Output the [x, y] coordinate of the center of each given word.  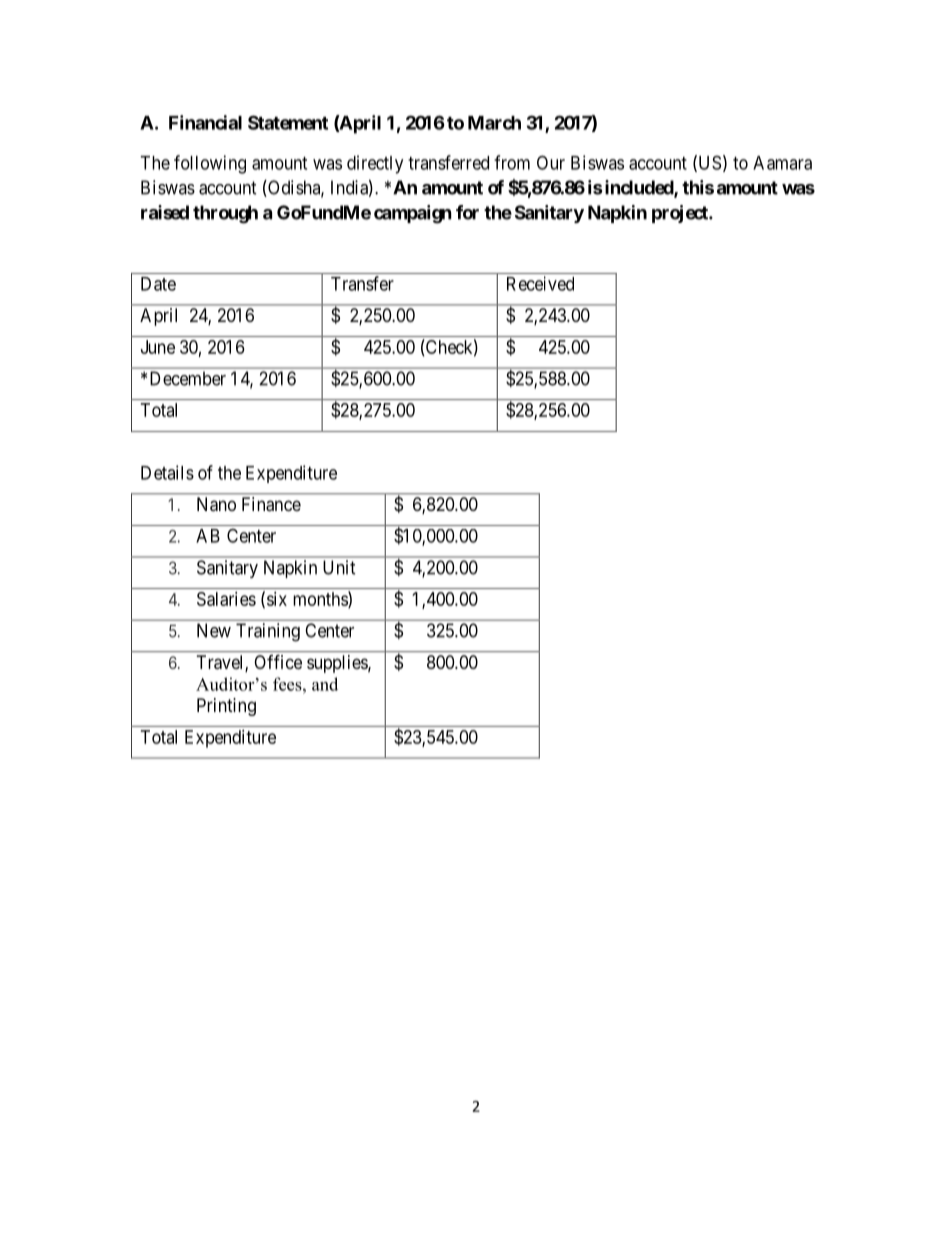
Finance [271, 504]
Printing [226, 707]
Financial [205, 122]
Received [540, 283]
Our [551, 162]
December [188, 378]
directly [375, 164]
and [325, 684]
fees [288, 684]
